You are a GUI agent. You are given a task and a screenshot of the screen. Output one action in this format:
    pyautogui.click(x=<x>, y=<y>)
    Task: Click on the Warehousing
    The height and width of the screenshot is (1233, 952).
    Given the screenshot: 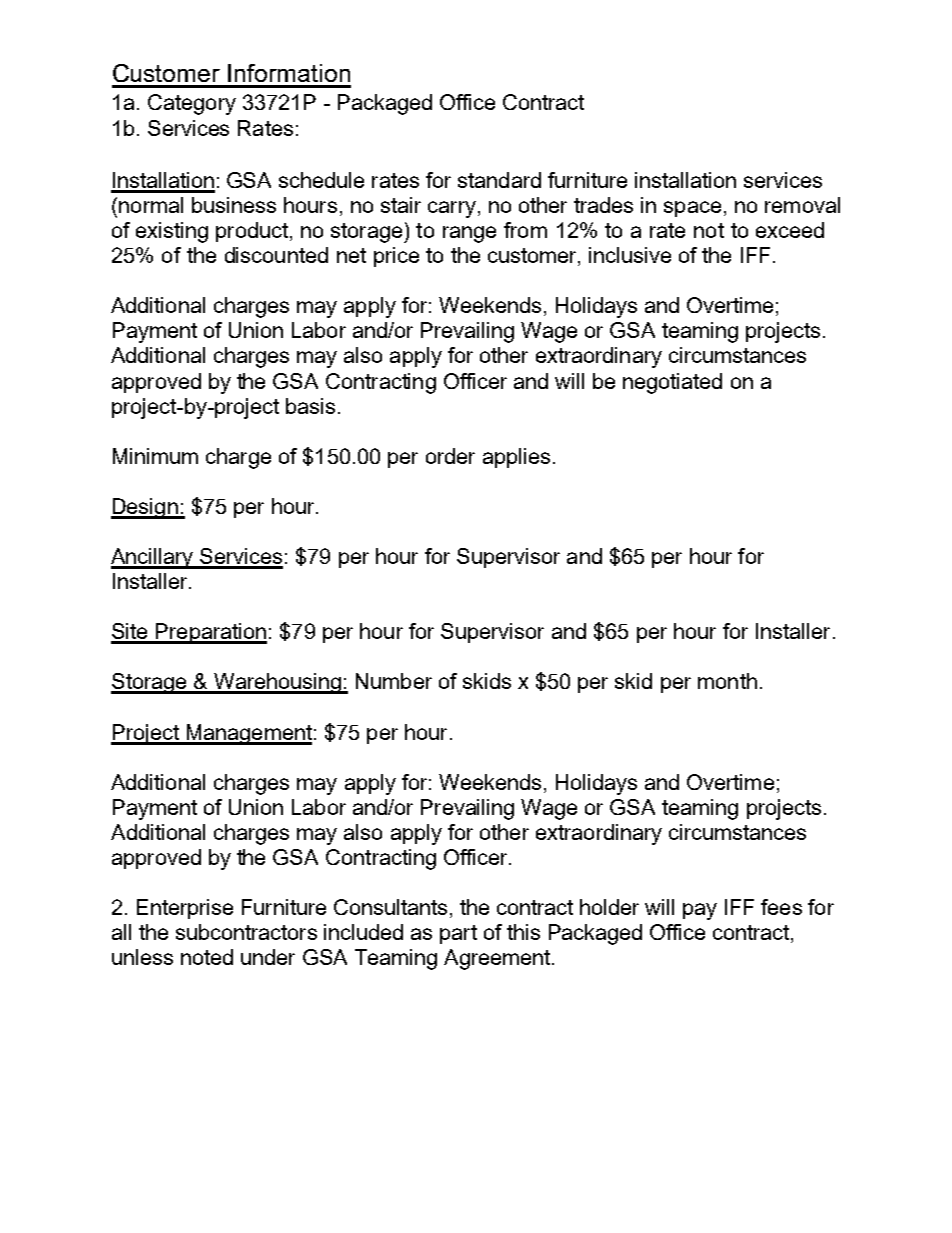 What is the action you would take?
    pyautogui.click(x=277, y=683)
